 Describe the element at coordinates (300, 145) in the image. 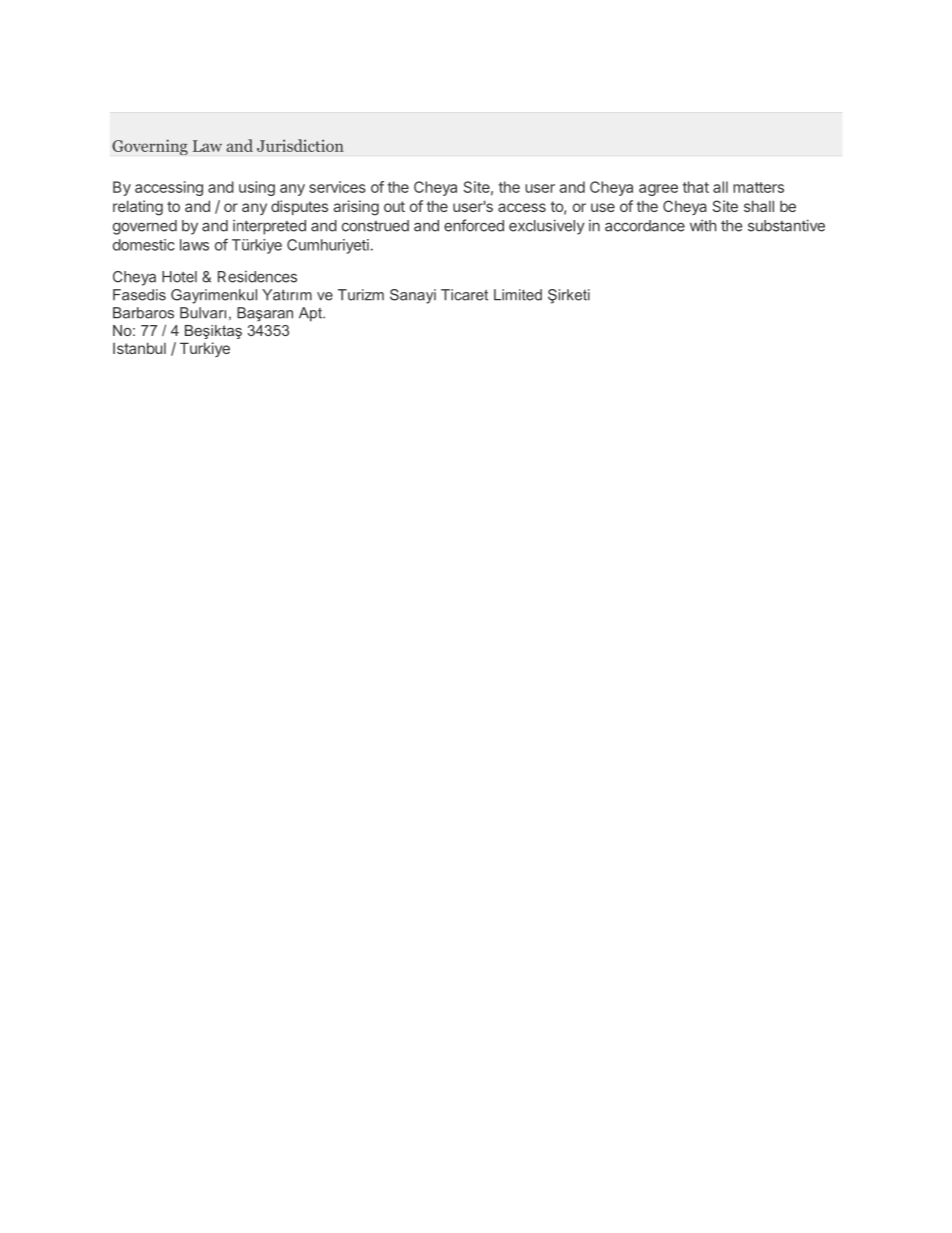

I see `Jurisdiction` at that location.
